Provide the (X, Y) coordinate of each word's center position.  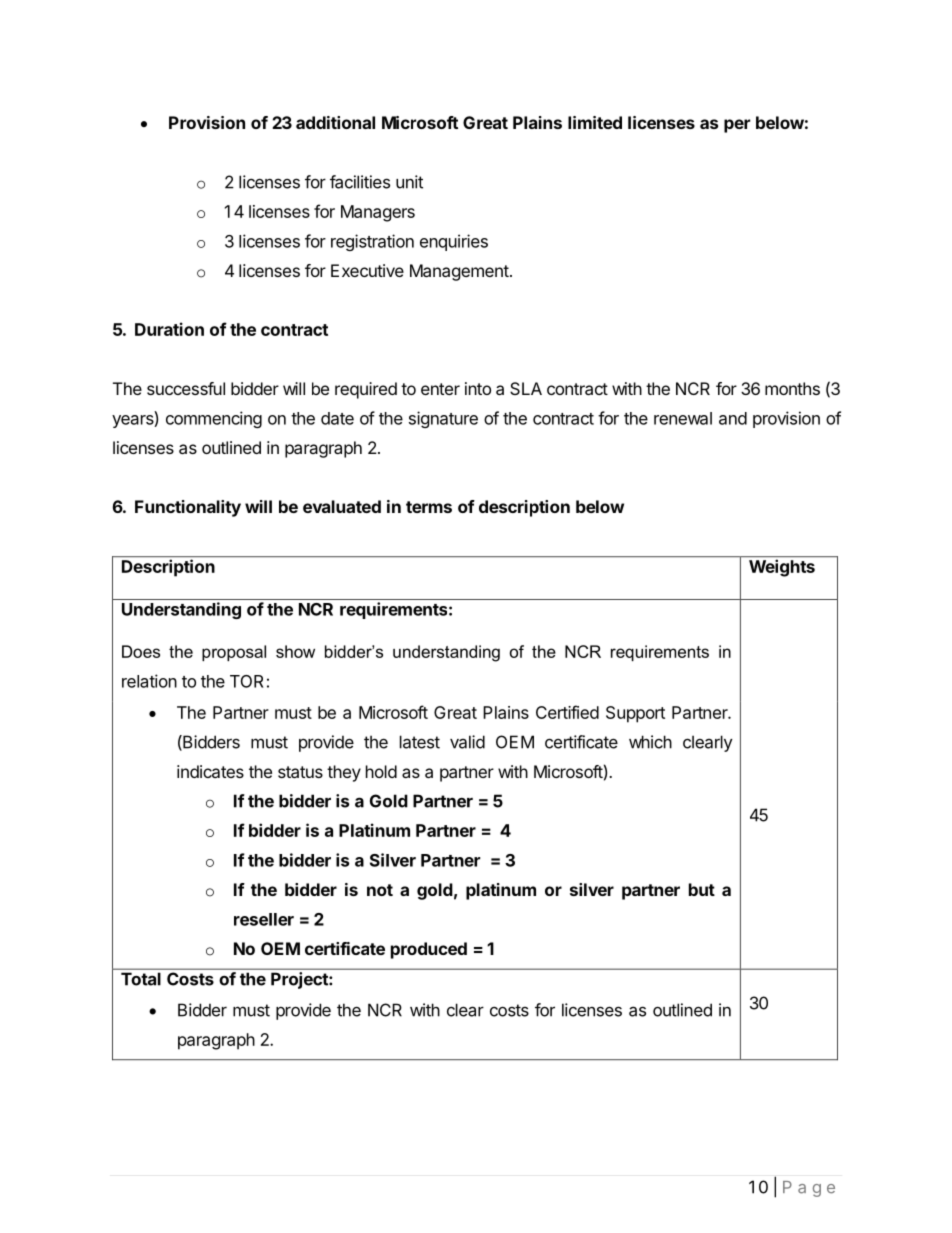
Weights (782, 568)
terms (429, 507)
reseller (264, 919)
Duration (169, 329)
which (650, 742)
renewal (683, 418)
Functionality (188, 508)
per (737, 126)
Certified (567, 712)
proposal (234, 653)
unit (409, 182)
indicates (210, 771)
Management (459, 272)
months (792, 388)
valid (467, 742)
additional (335, 122)
